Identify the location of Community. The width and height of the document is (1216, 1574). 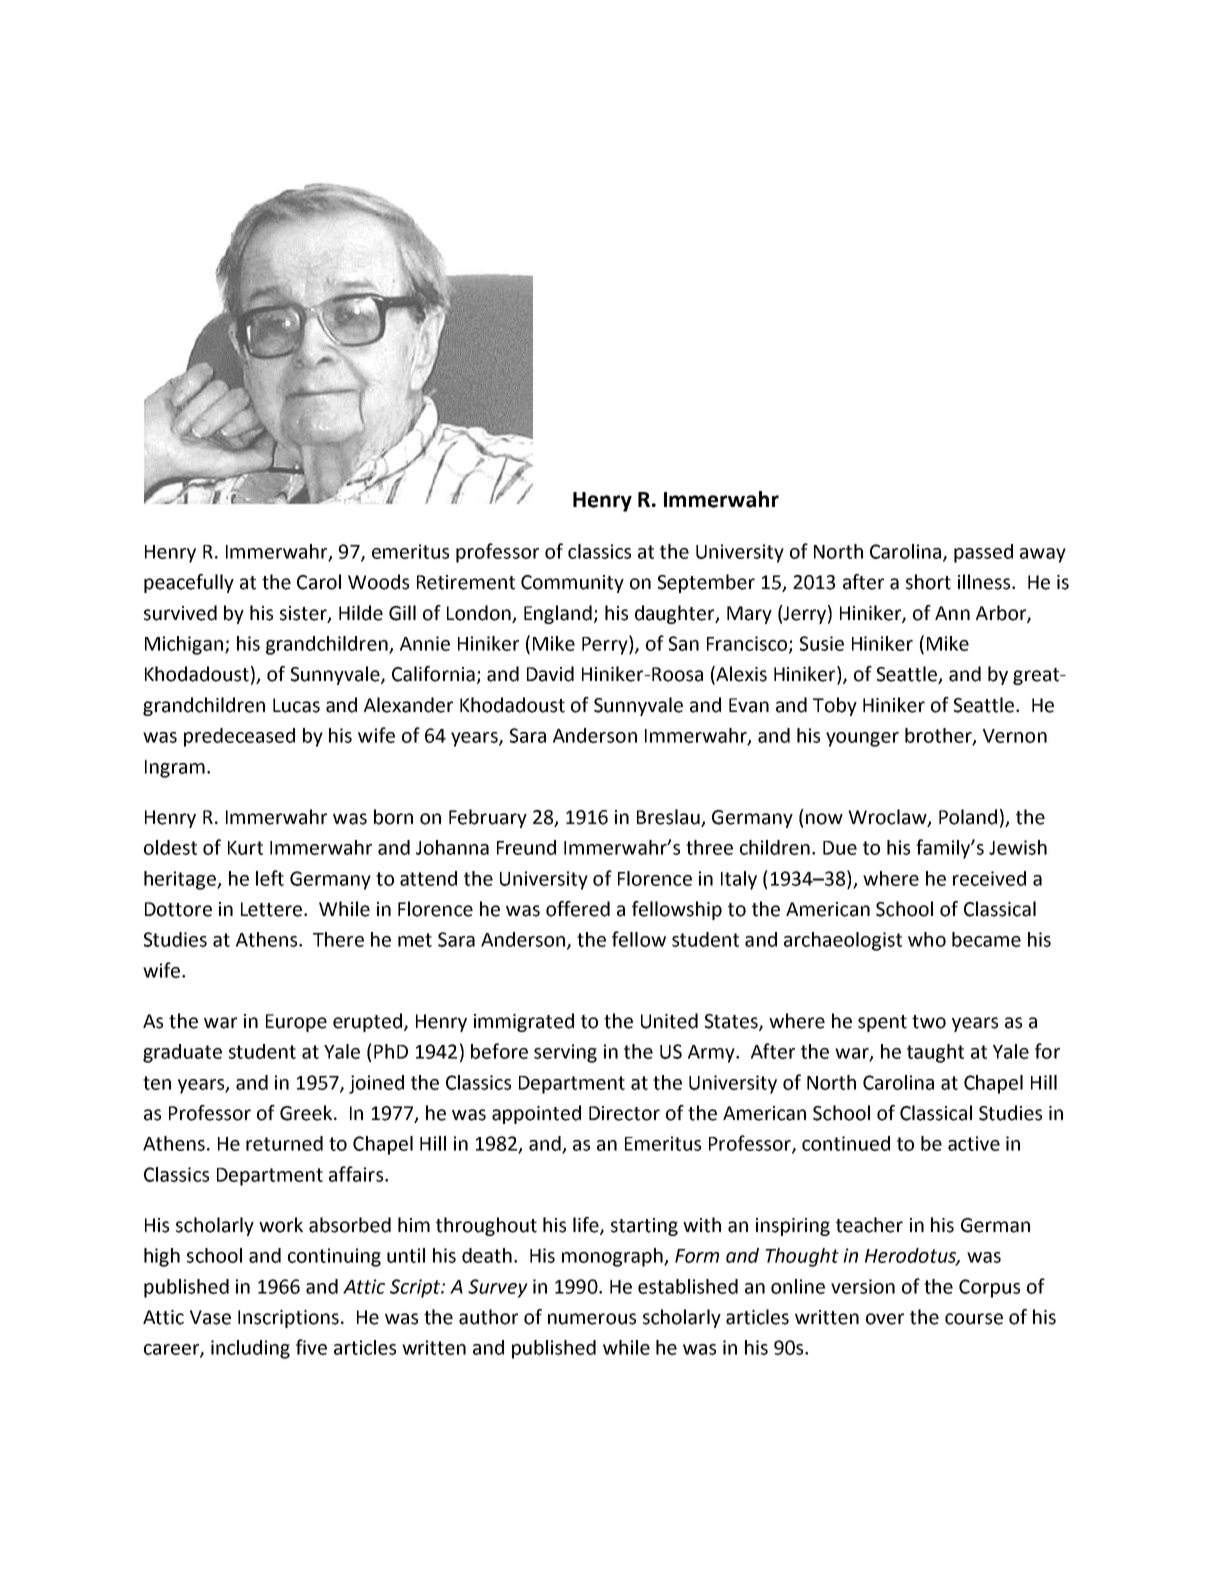
(572, 584).
